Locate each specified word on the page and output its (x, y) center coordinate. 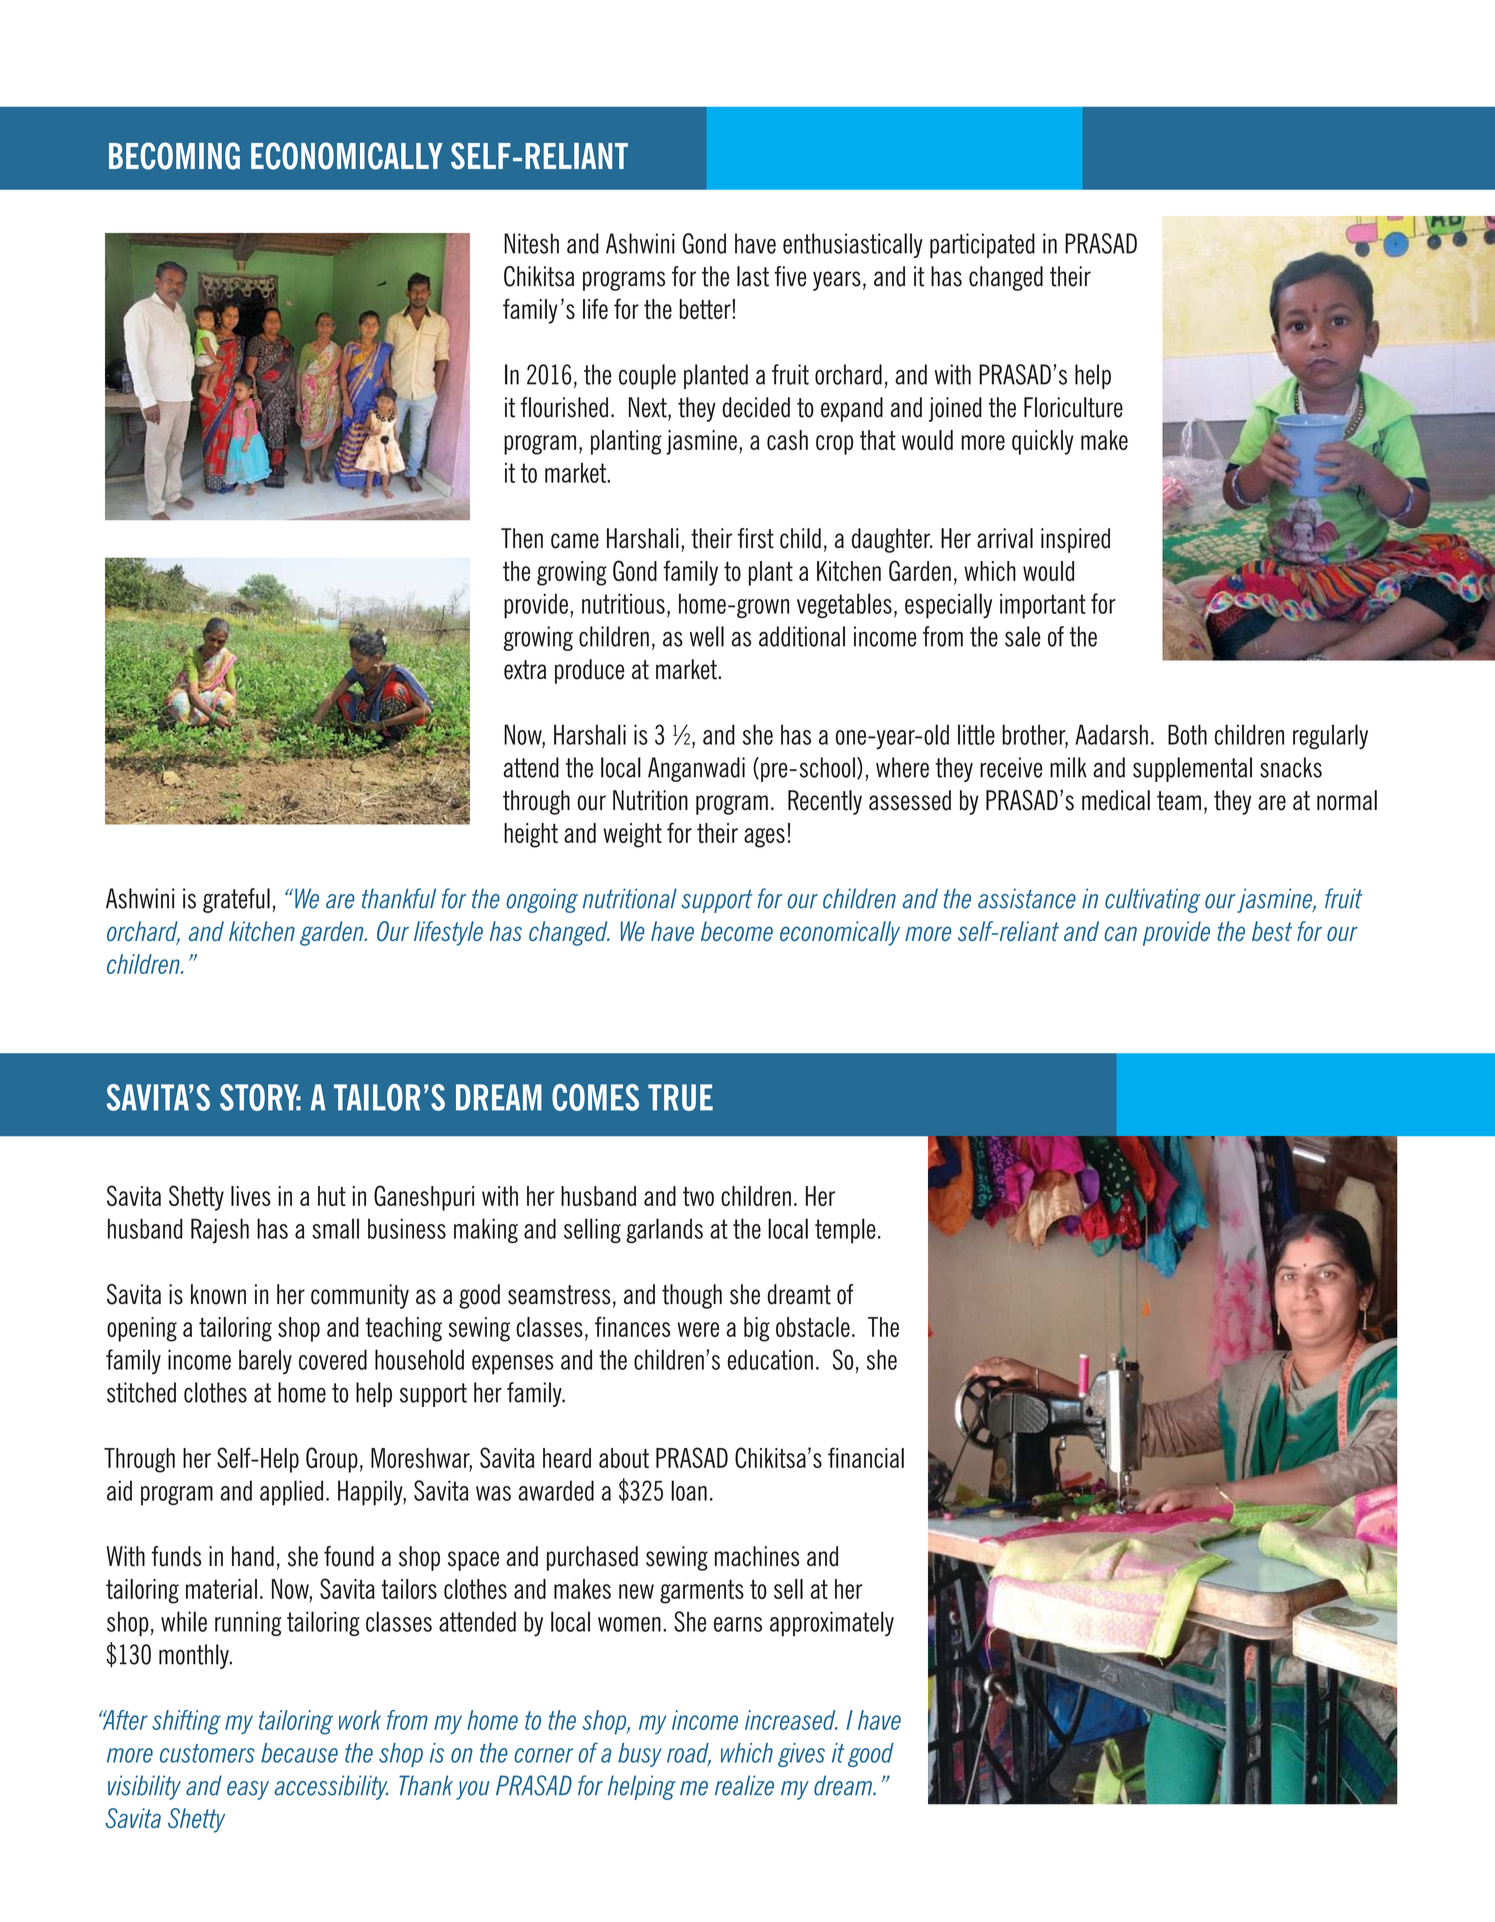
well (707, 636)
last (753, 276)
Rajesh (220, 1231)
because (299, 1753)
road (689, 1754)
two (698, 1196)
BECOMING (174, 156)
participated (982, 245)
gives (801, 1755)
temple (845, 1231)
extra (525, 670)
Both (1187, 734)
